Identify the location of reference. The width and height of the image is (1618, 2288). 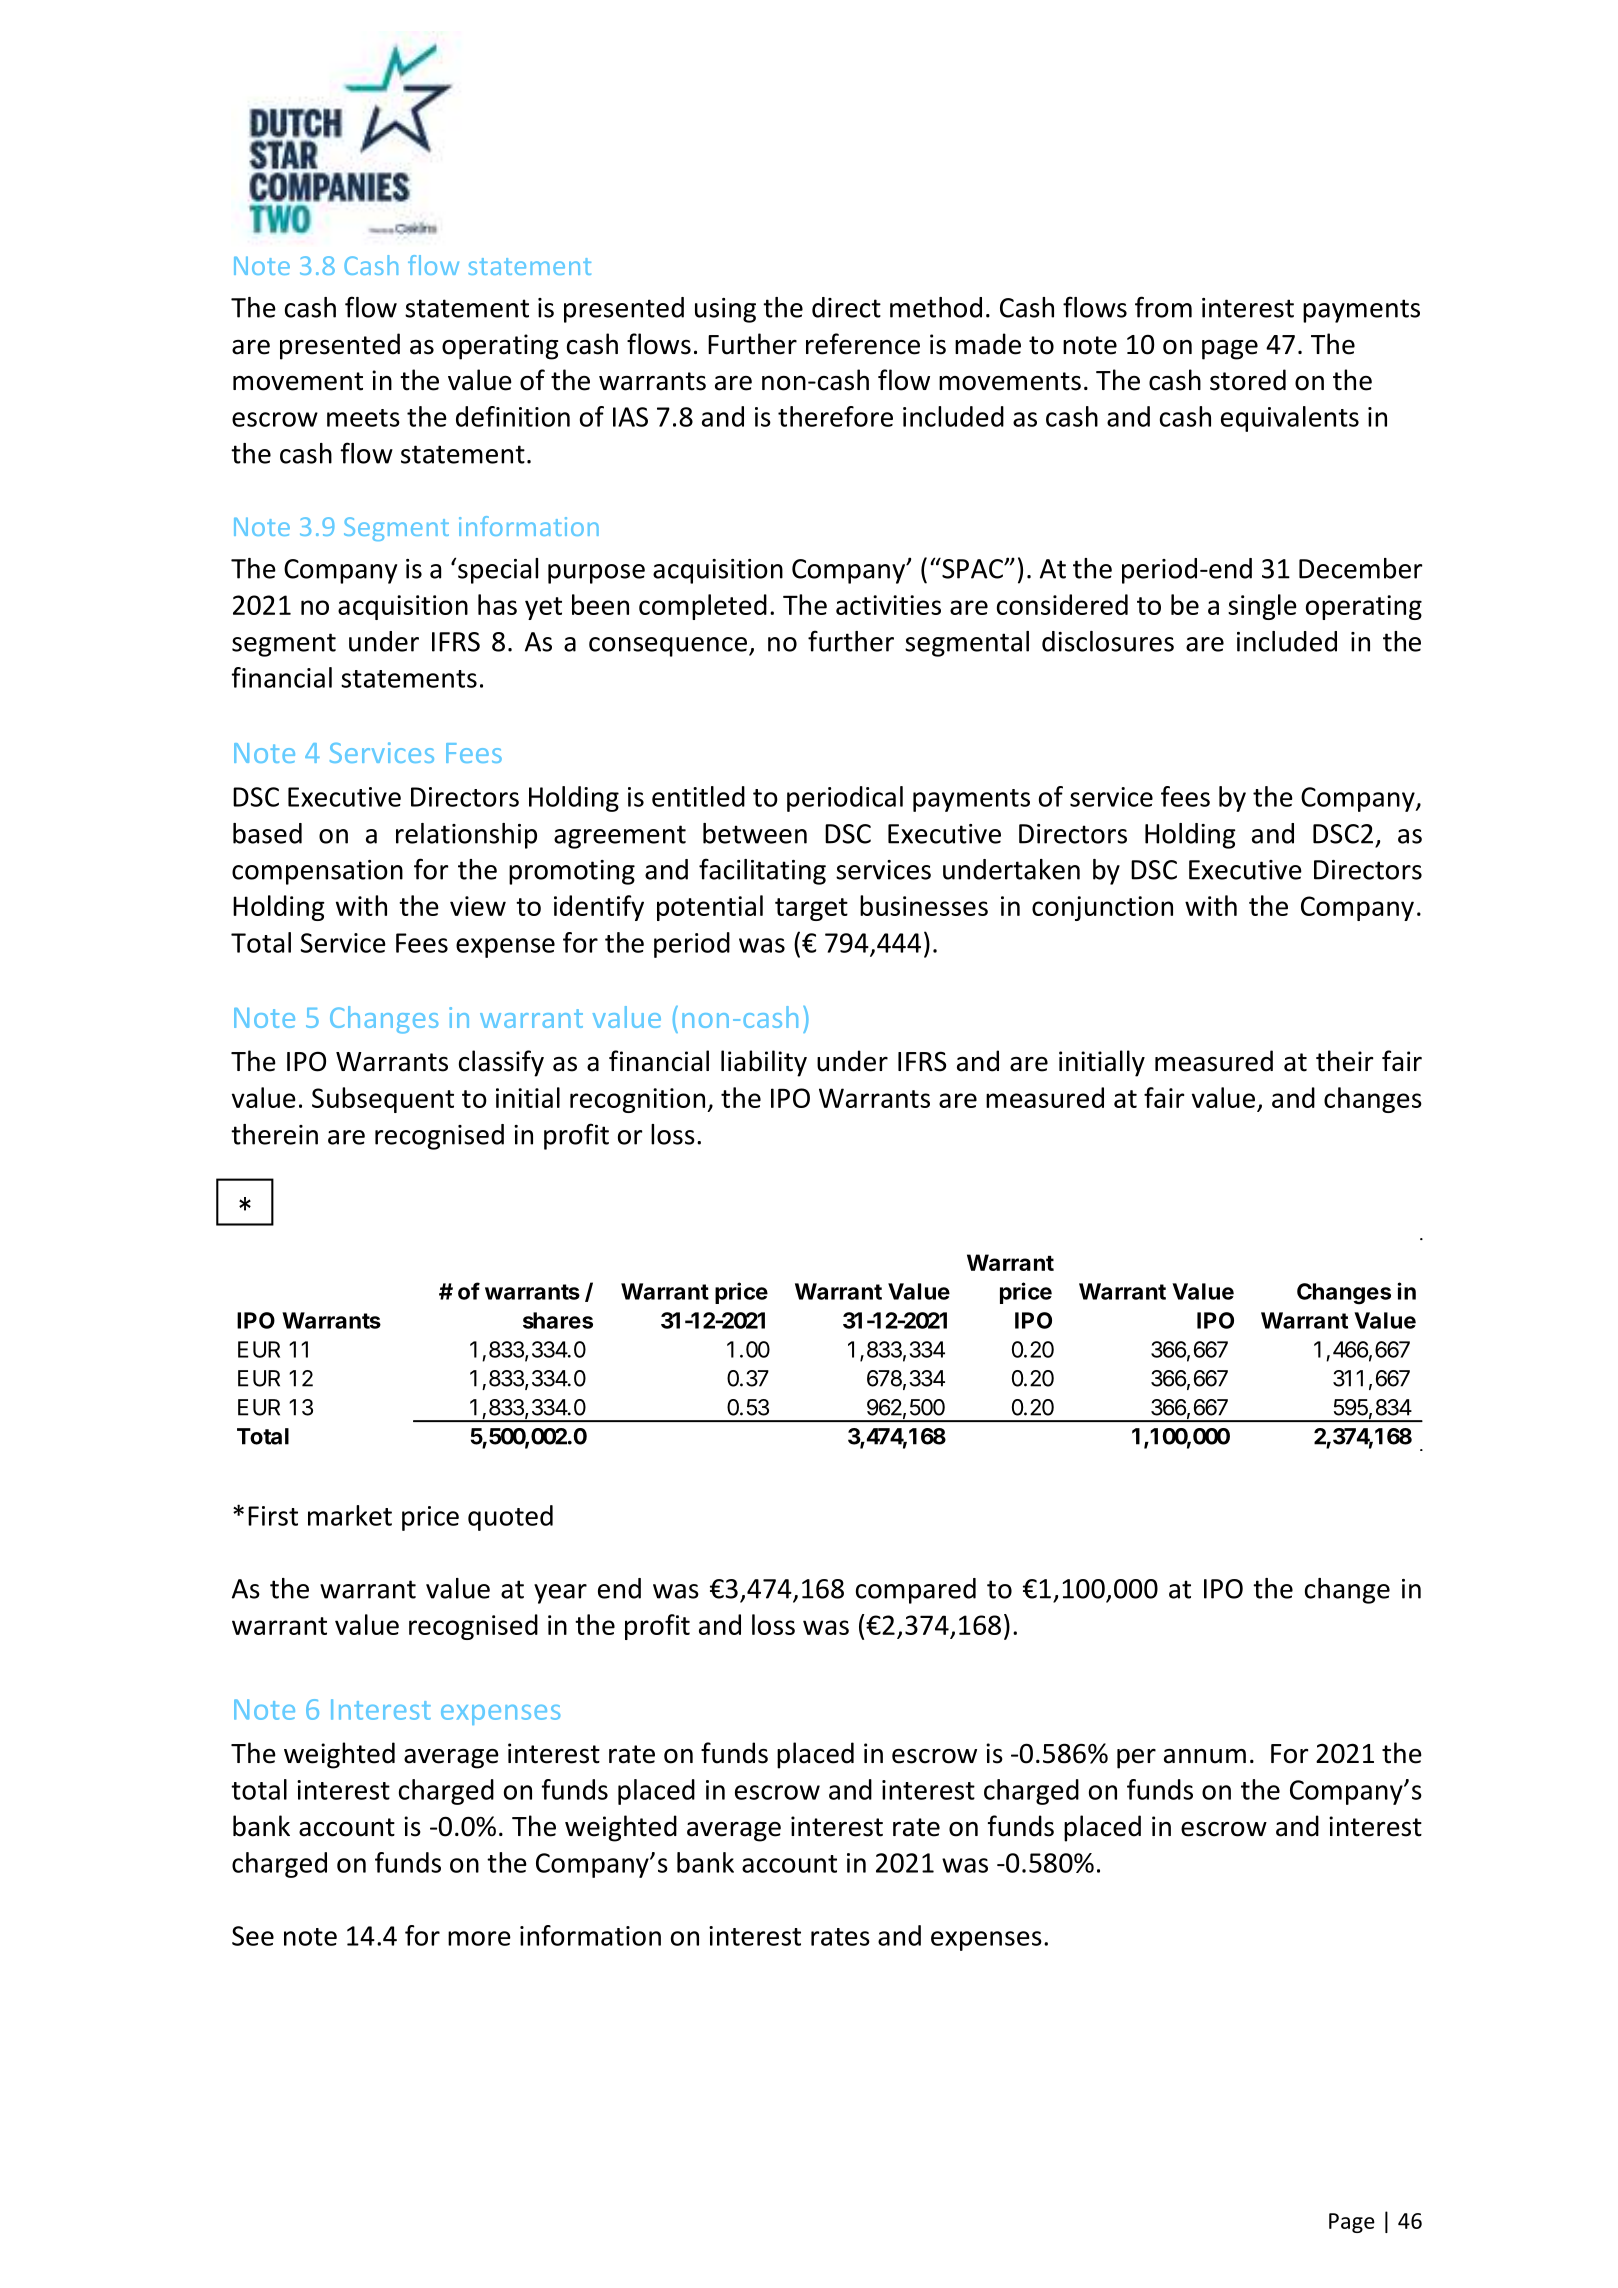
(863, 344).
